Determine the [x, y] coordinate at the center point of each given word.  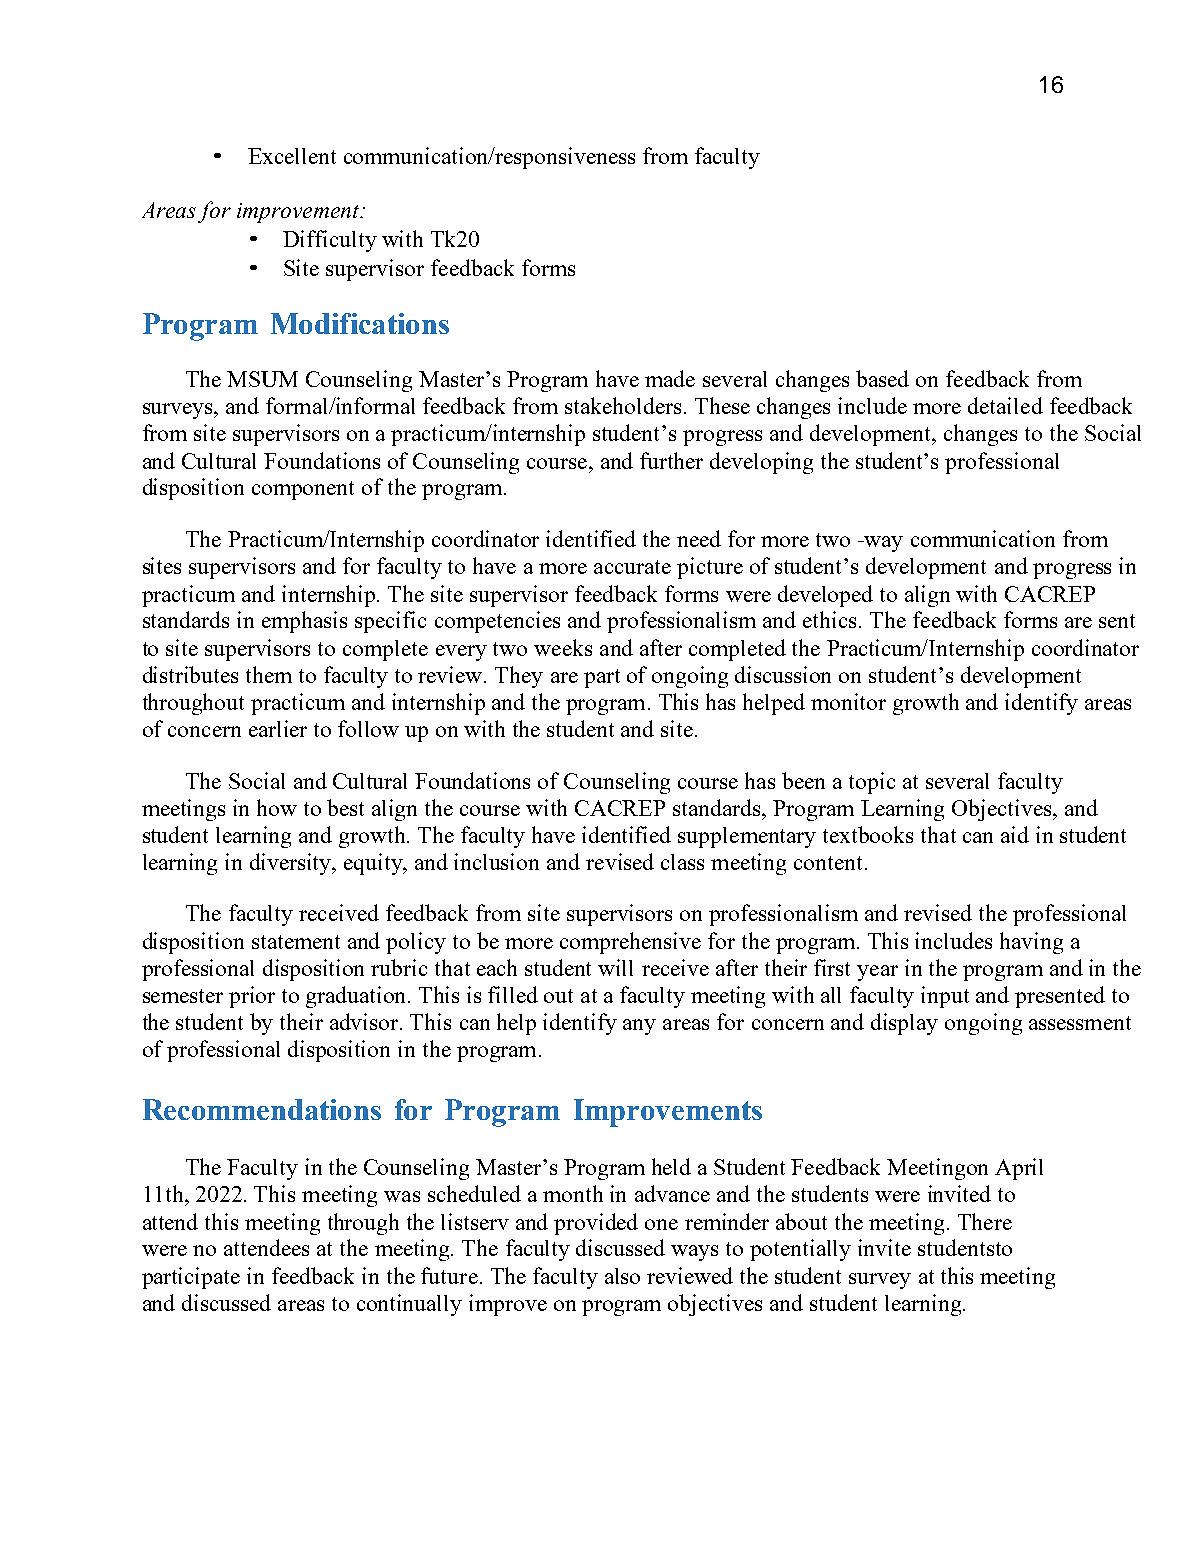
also [622, 1276]
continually [409, 1305]
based [882, 378]
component [303, 490]
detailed [1005, 405]
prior [252, 997]
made [670, 378]
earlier [278, 728]
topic [872, 783]
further [671, 460]
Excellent [292, 156]
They [519, 677]
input [945, 997]
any [639, 1027]
